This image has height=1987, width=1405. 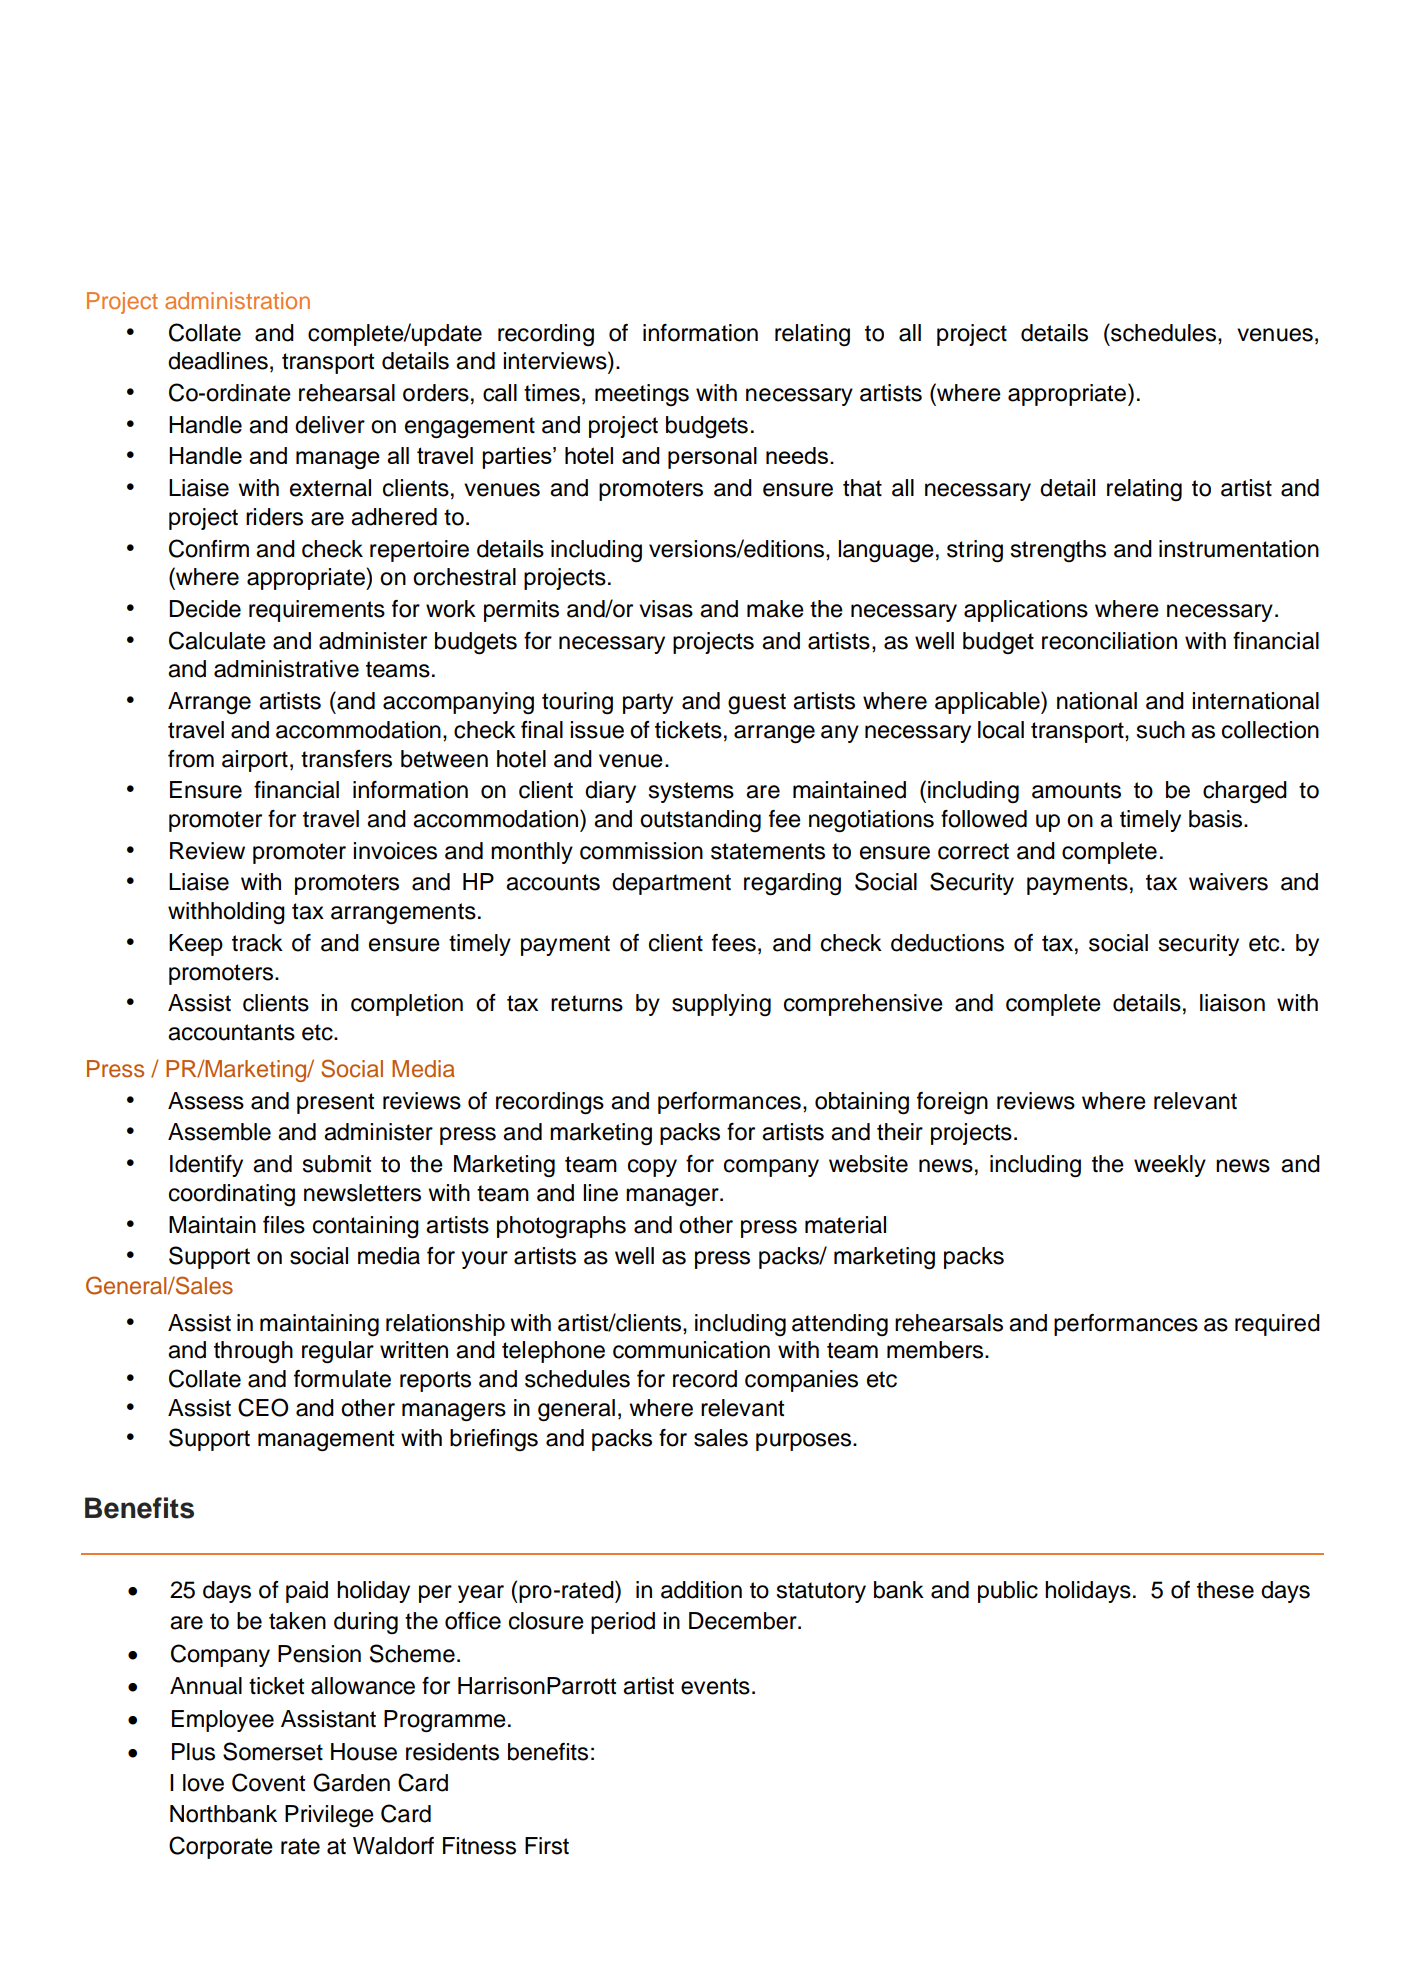 What do you see at coordinates (1239, 549) in the image?
I see `instrumentation` at bounding box center [1239, 549].
